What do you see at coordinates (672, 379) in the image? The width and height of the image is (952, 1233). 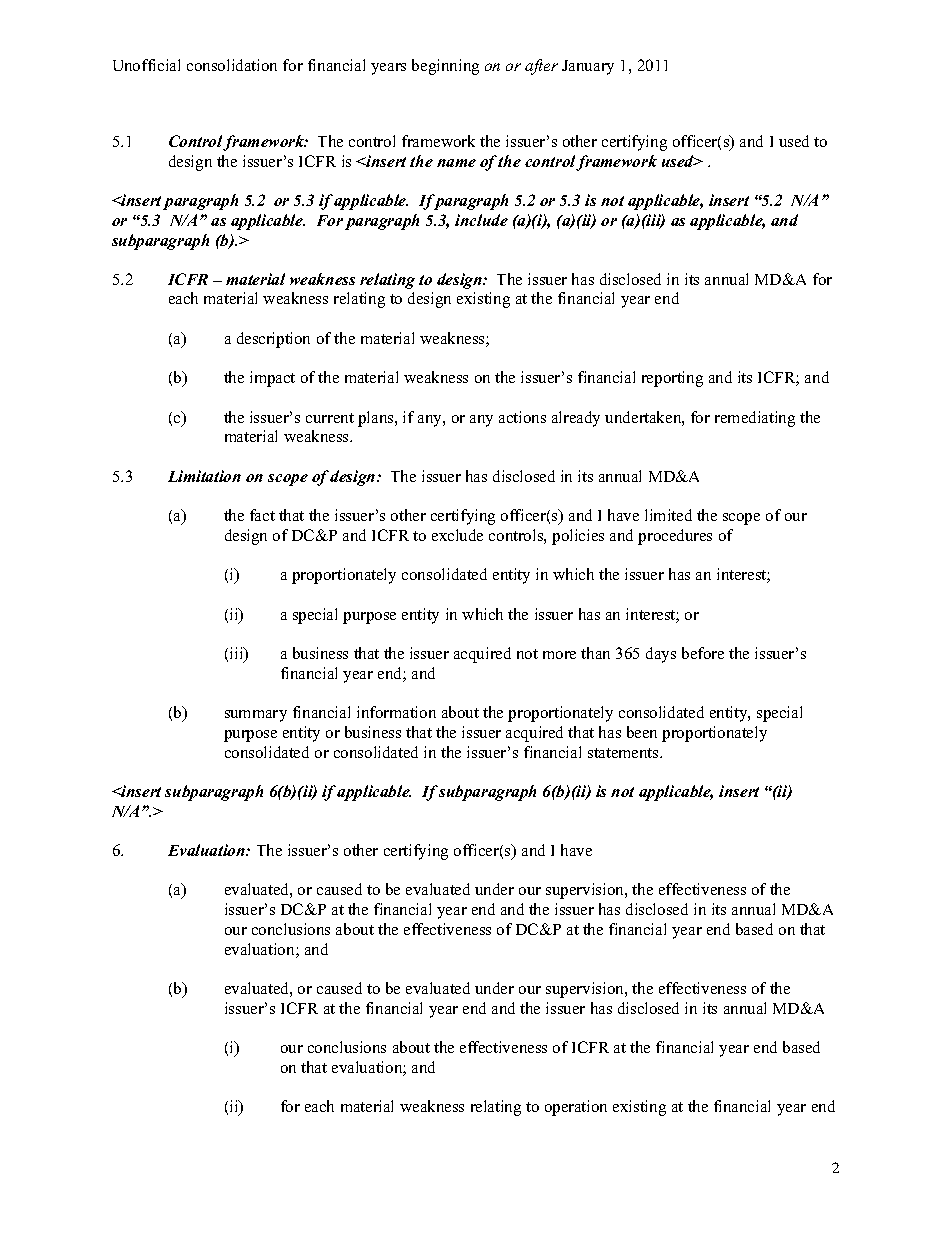 I see `reporting` at bounding box center [672, 379].
